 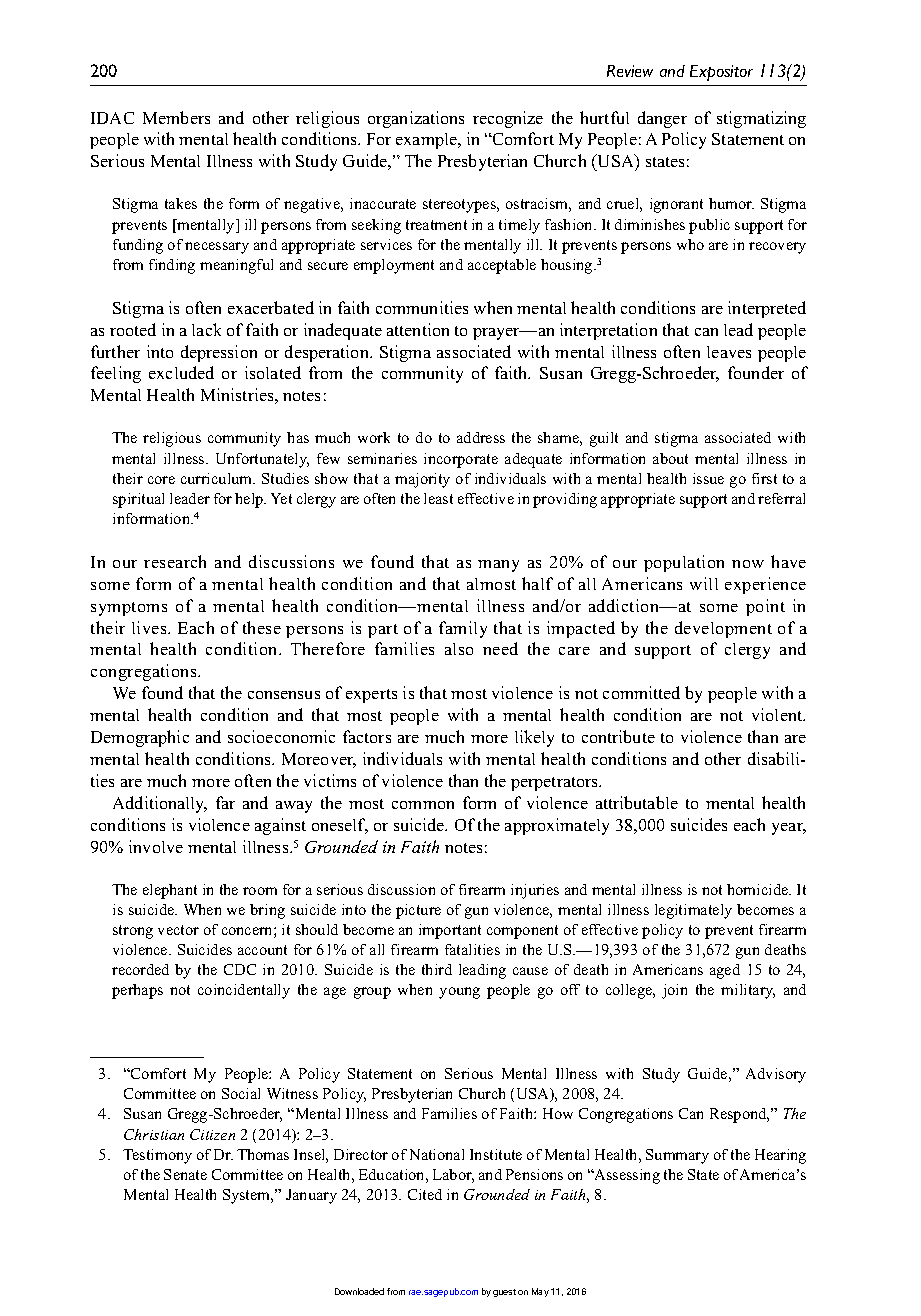 What do you see at coordinates (693, 911) in the document?
I see `legitimately` at bounding box center [693, 911].
